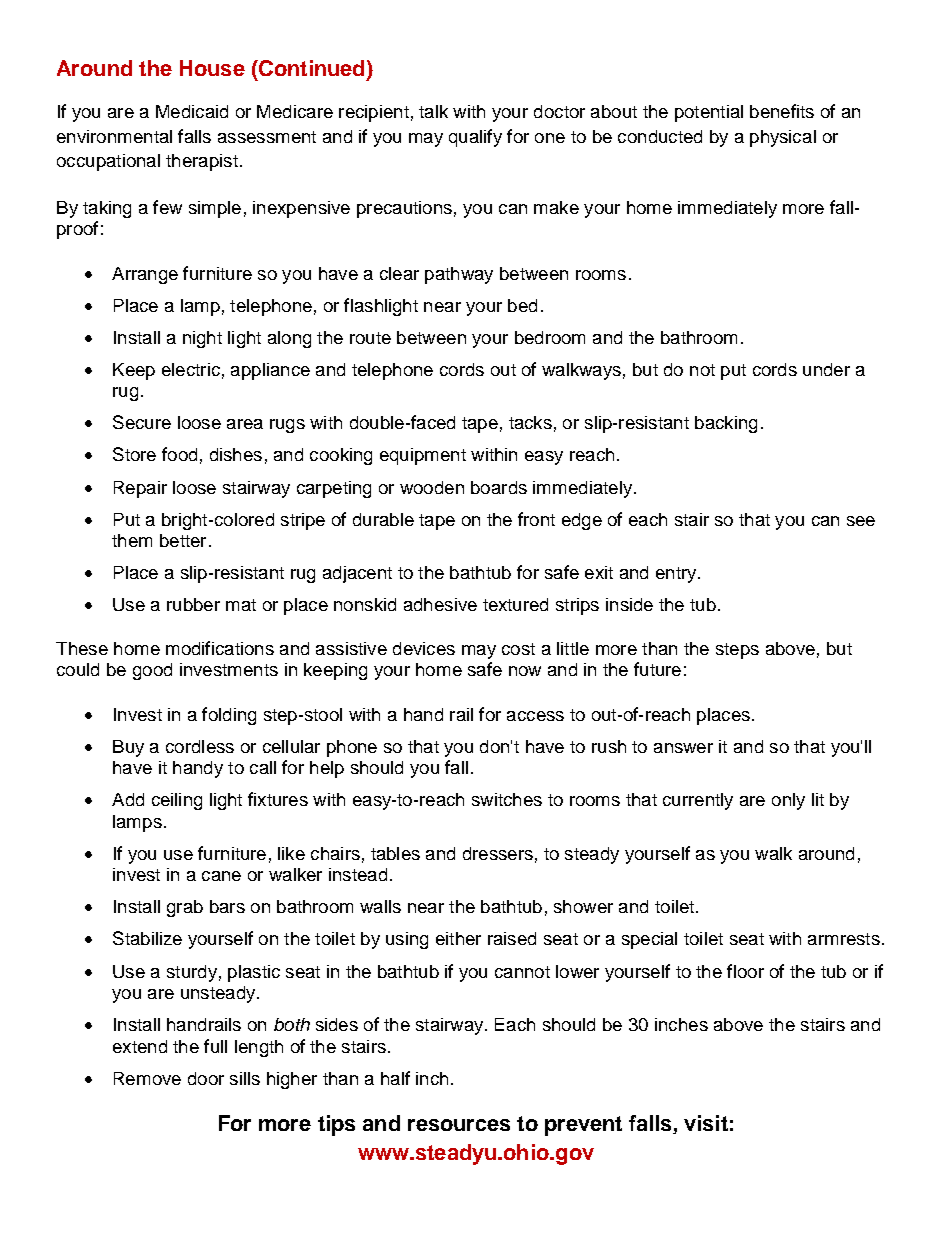 This document has height=1233, width=952. I want to click on ceiling, so click(177, 801).
